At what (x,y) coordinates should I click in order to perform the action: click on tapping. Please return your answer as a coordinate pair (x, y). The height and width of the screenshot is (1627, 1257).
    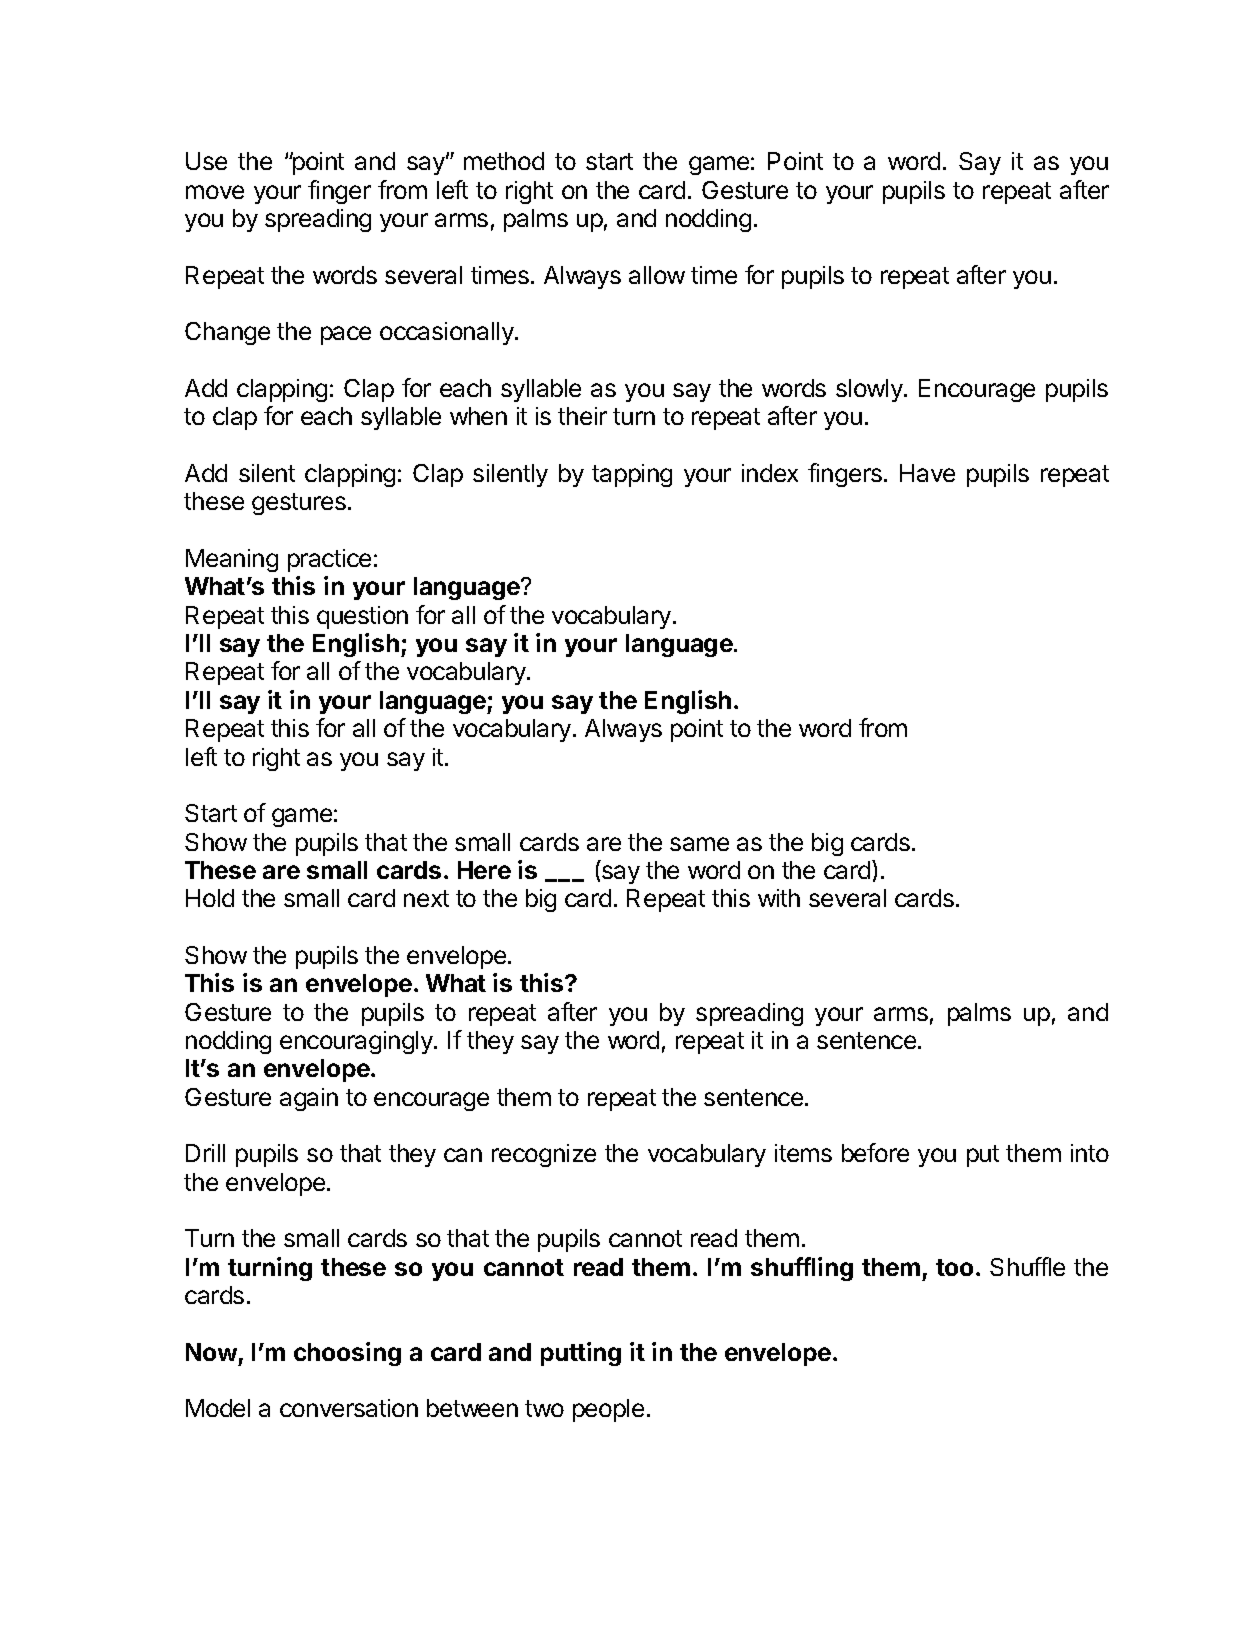
    Looking at the image, I should click on (632, 475).
